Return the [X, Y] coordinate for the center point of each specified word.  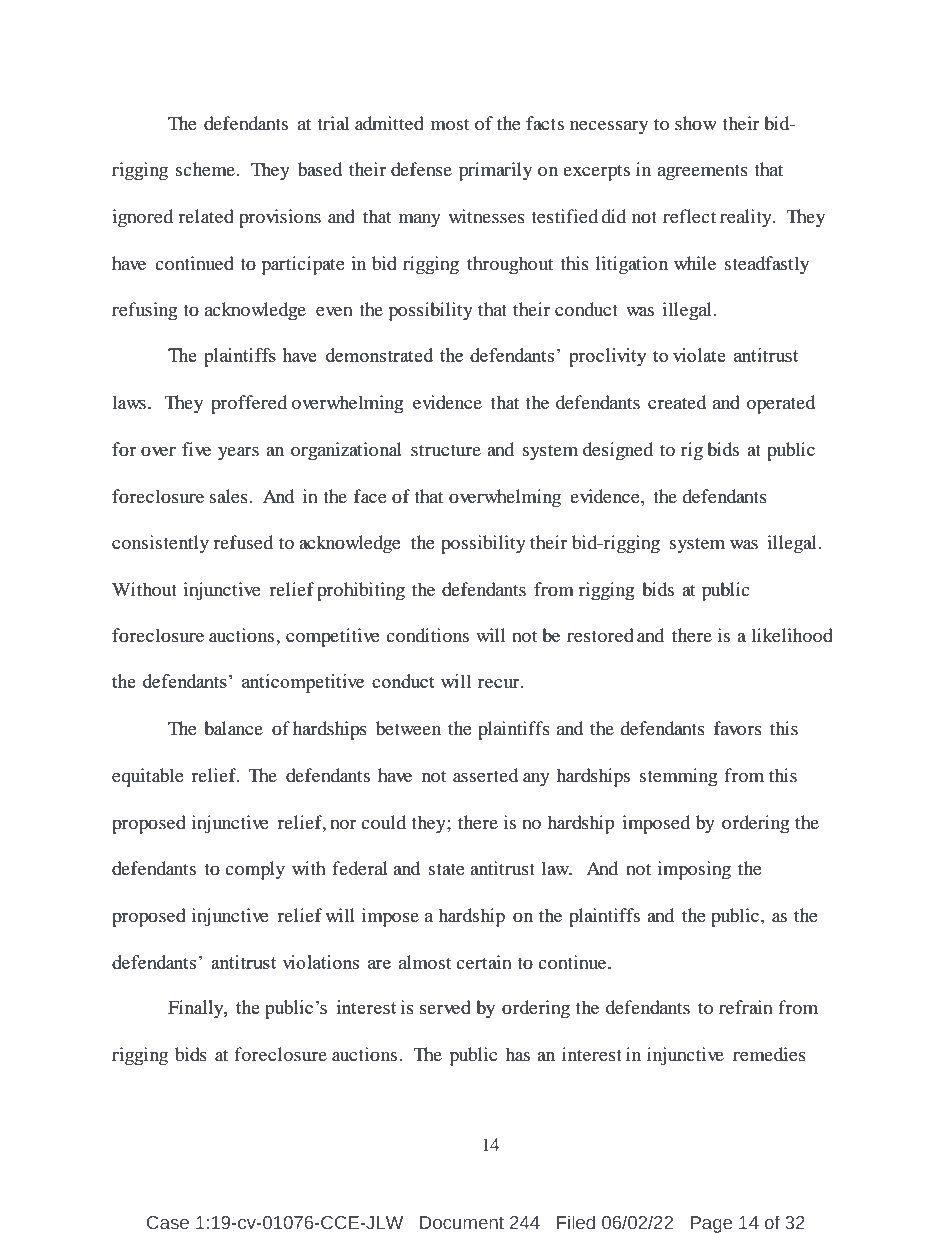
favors [738, 728]
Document [462, 1223]
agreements [703, 173]
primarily [495, 171]
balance [233, 728]
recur [500, 683]
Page [711, 1224]
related [206, 216]
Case [168, 1223]
